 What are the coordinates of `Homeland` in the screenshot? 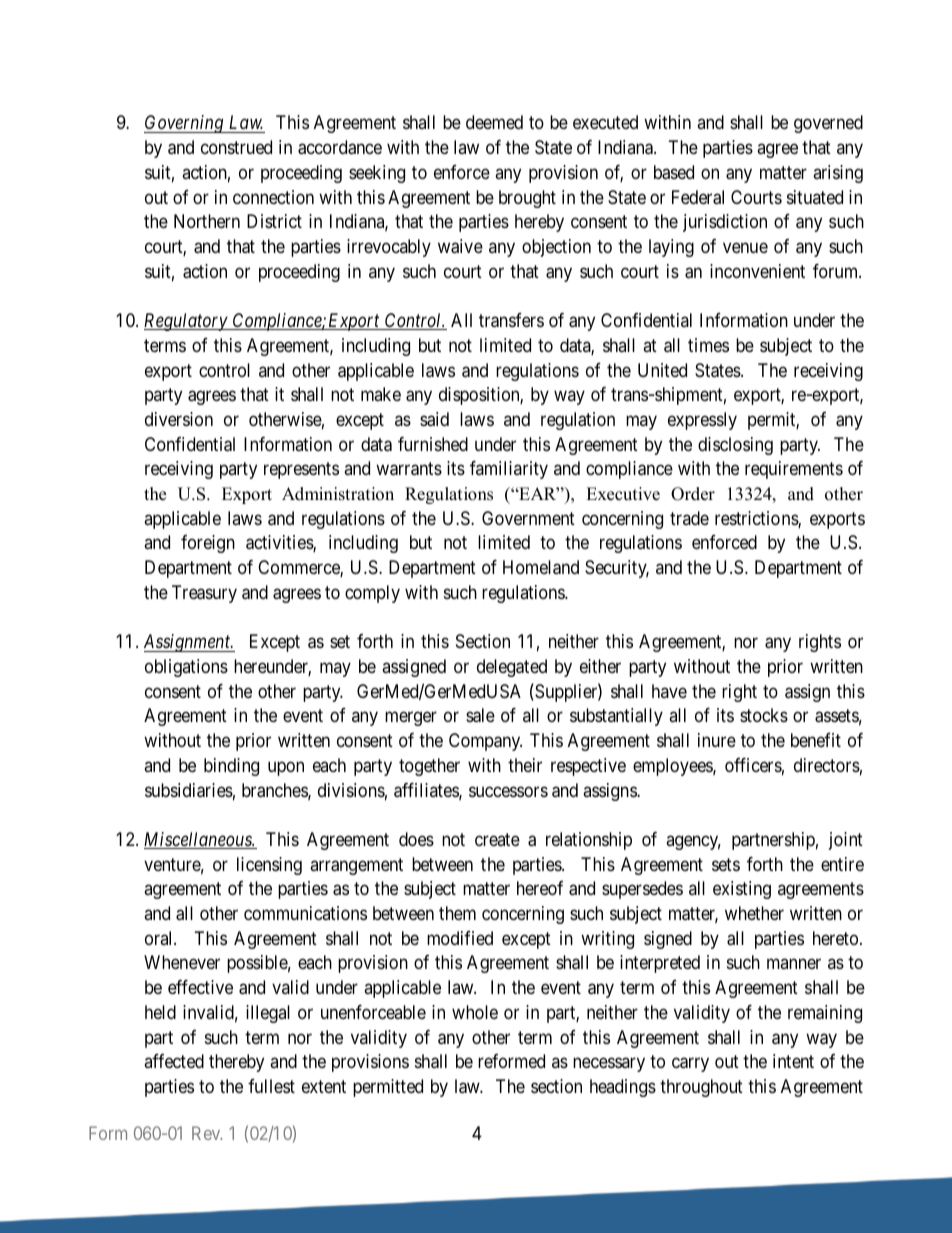 It's located at (541, 567).
